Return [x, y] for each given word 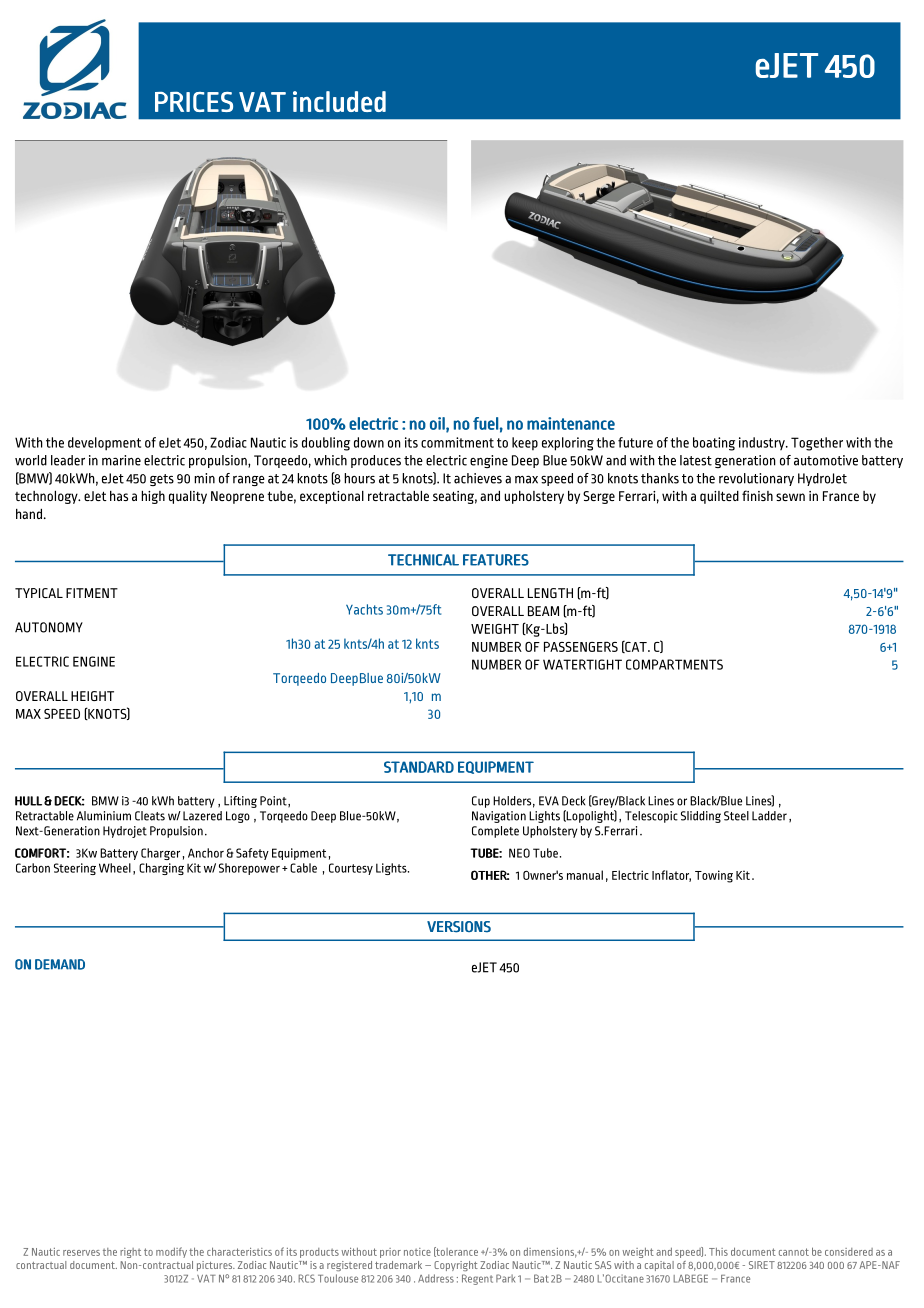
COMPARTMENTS [674, 664]
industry [763, 443]
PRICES [194, 102]
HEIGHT [92, 696]
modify [171, 1252]
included [339, 101]
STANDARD [419, 767]
